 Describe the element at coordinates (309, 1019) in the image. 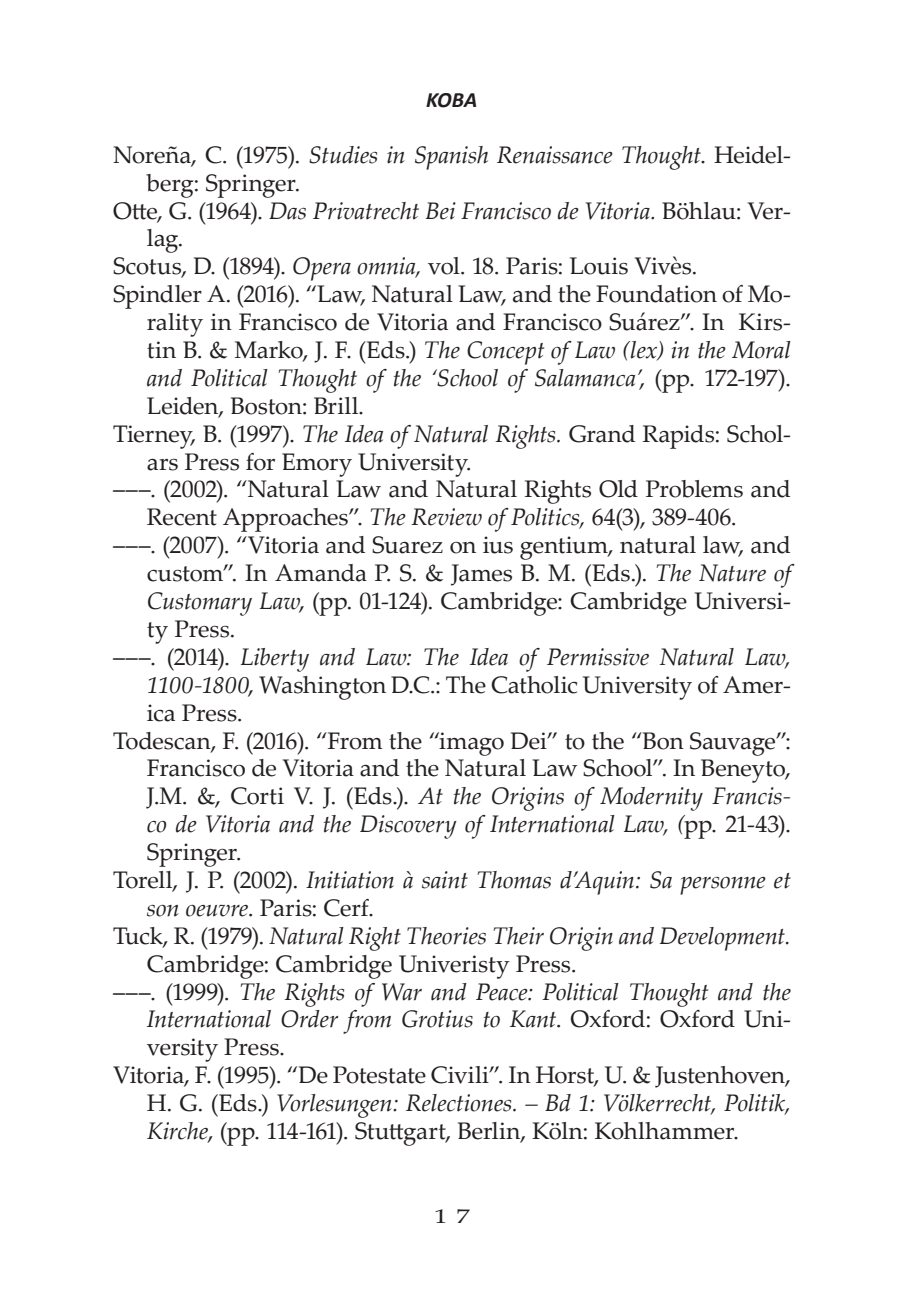

I see `Order` at that location.
